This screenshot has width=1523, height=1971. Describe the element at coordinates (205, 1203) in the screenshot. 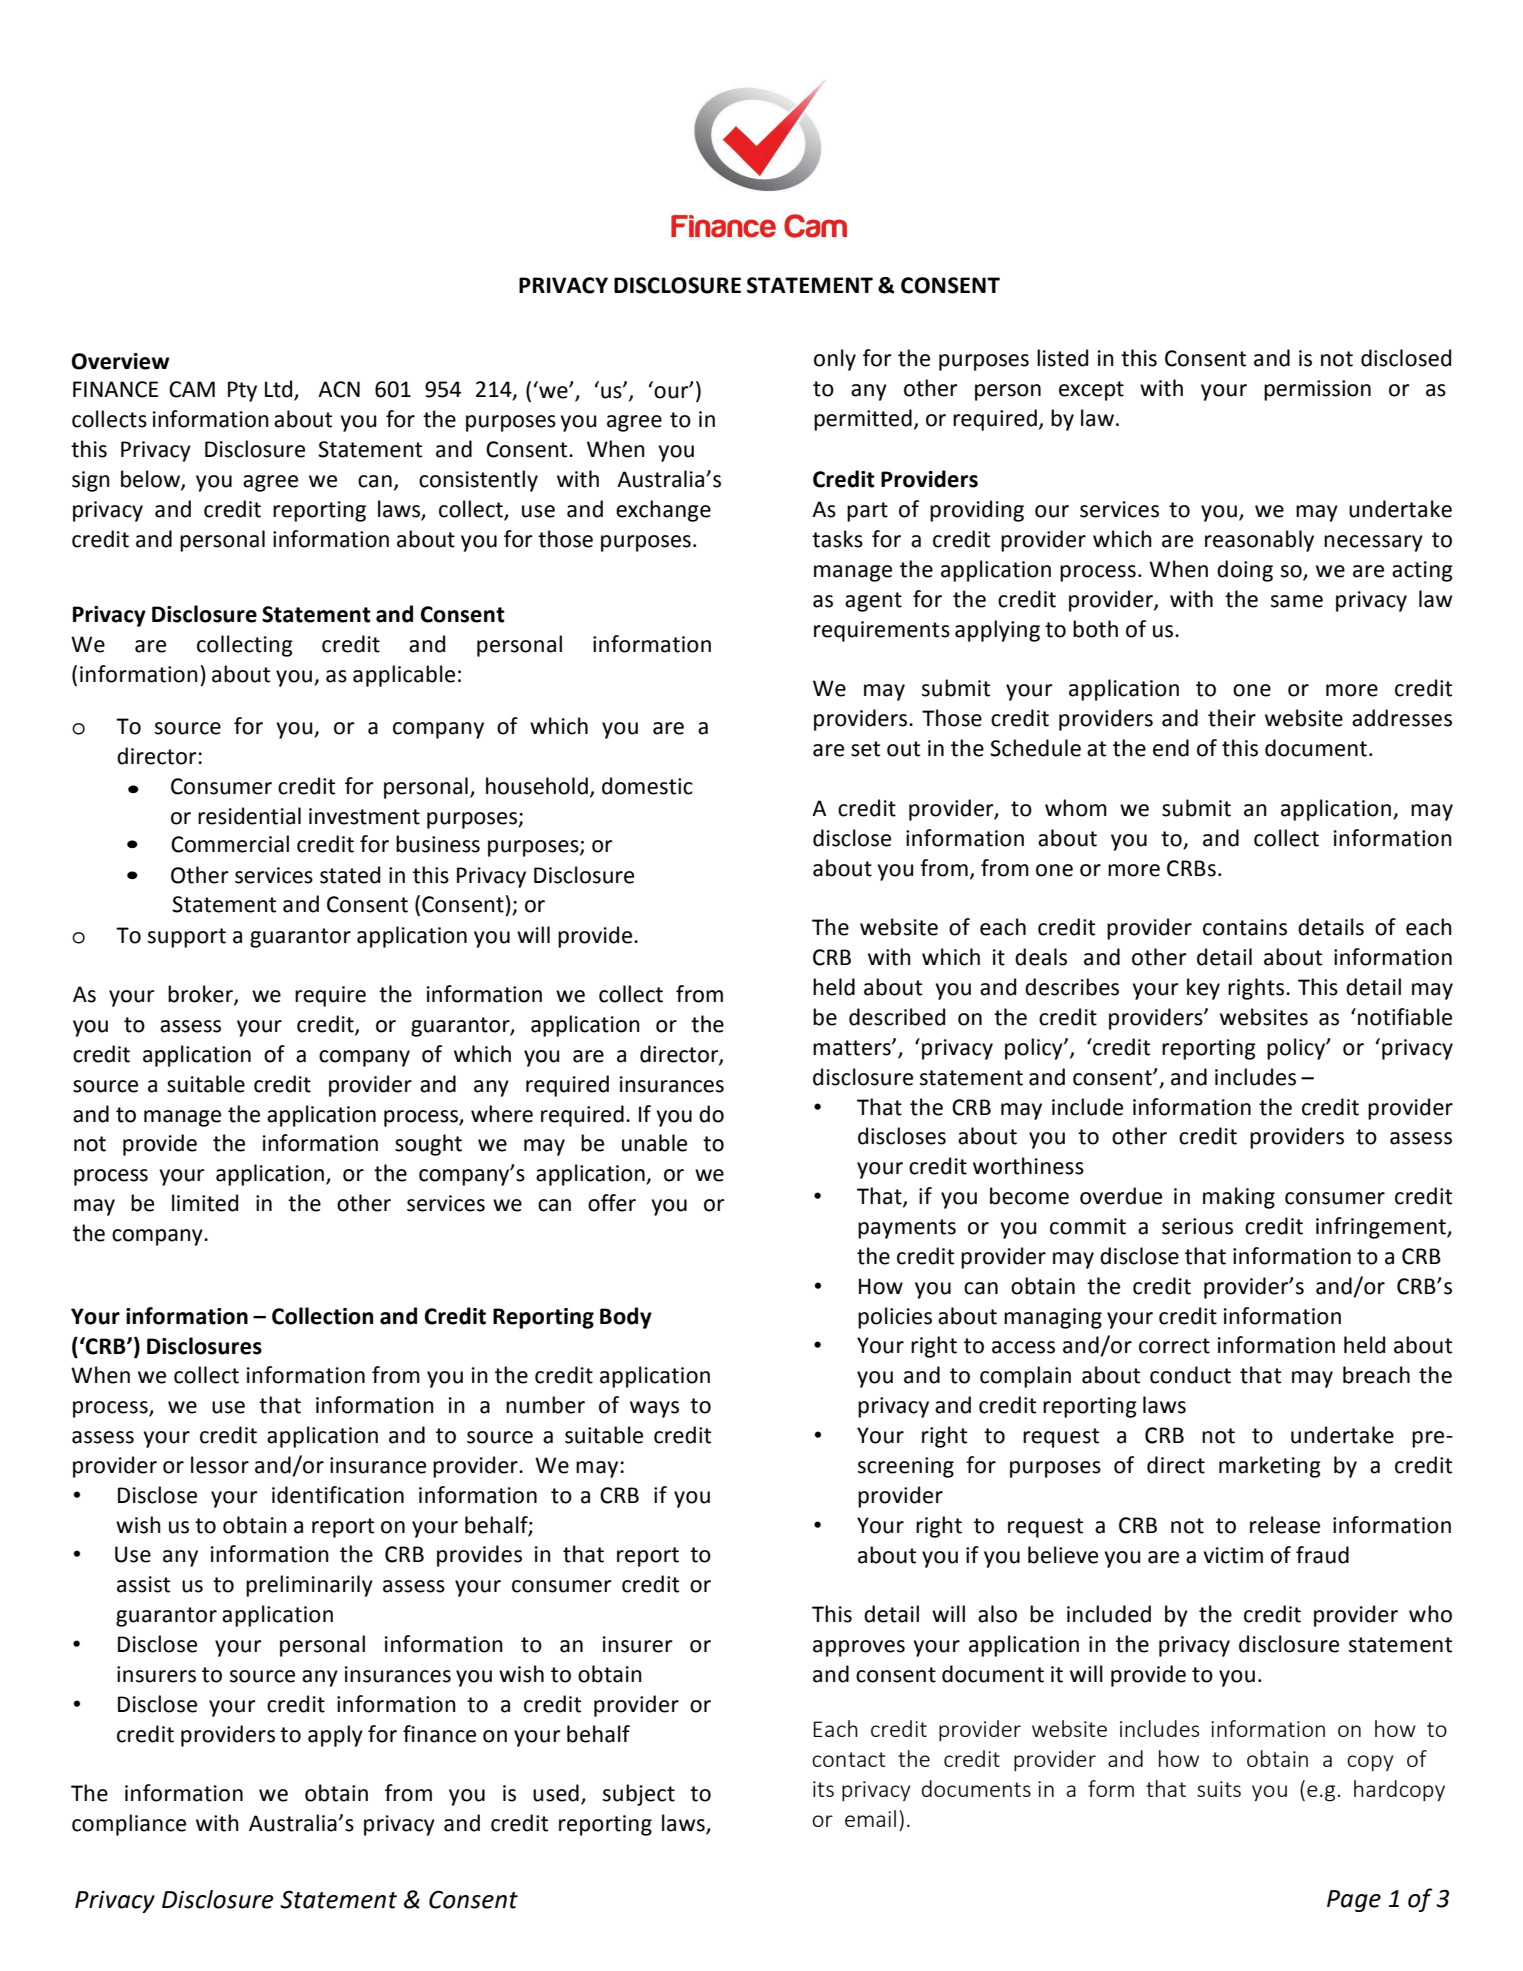

I see `limited` at that location.
